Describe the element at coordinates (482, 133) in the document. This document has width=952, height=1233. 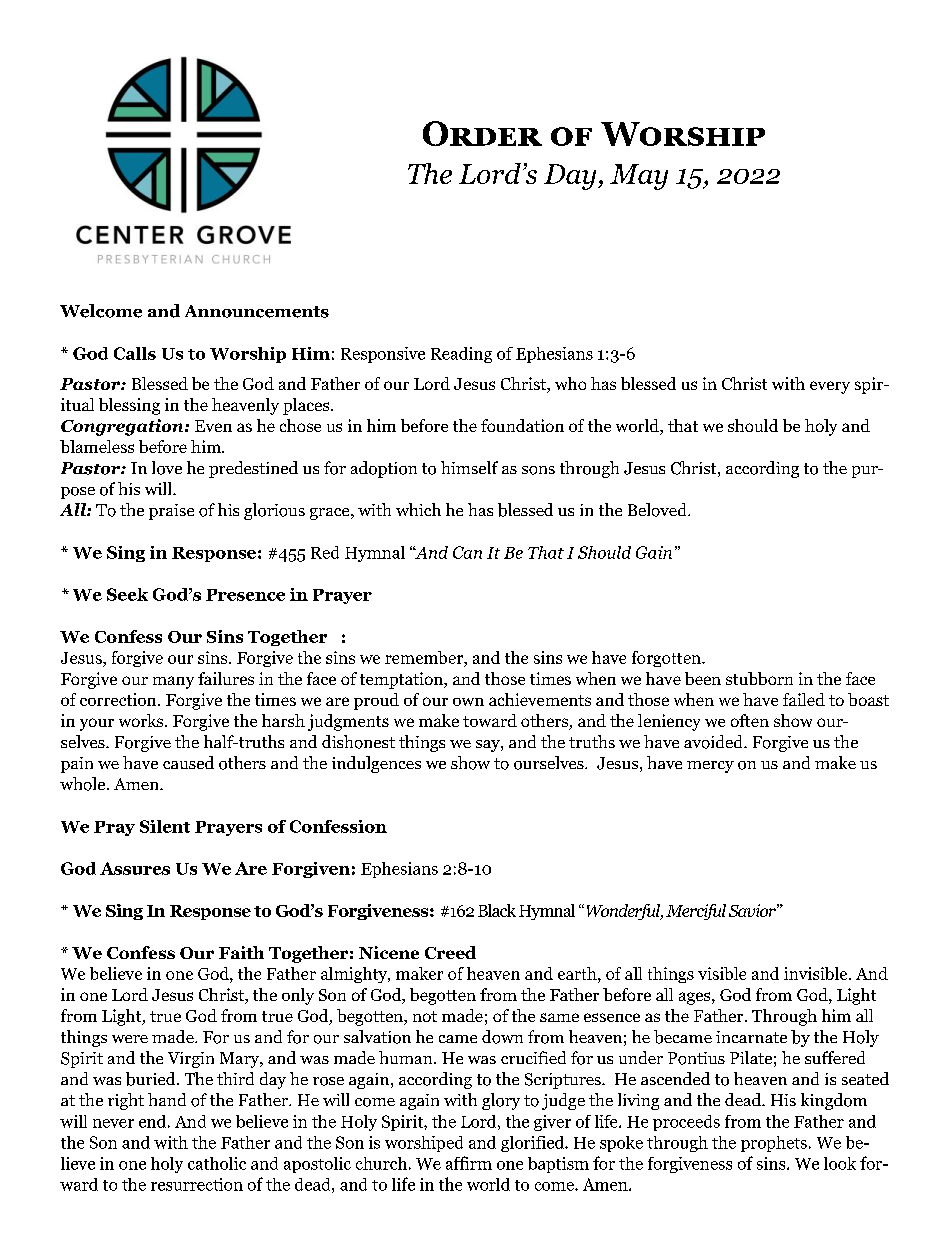
I see `Order` at that location.
